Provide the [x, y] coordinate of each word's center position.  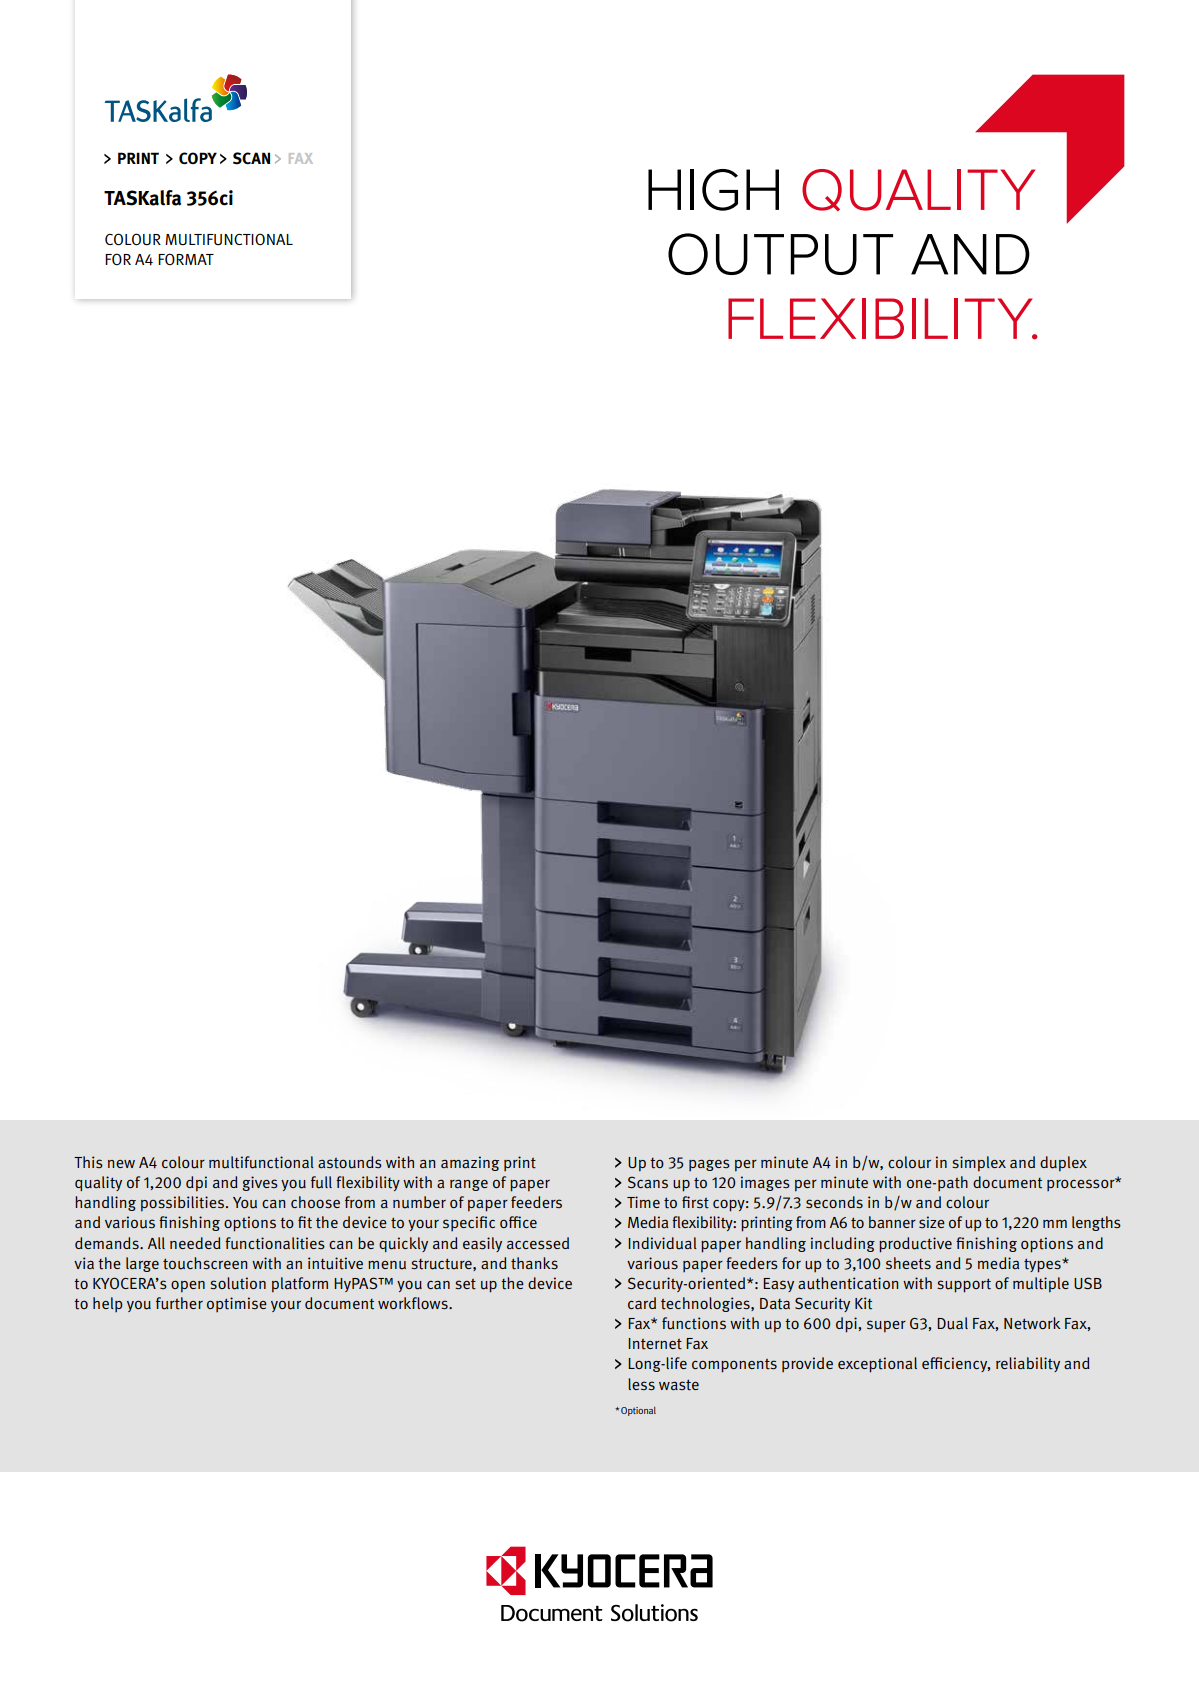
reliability [1028, 1364]
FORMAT [186, 259]
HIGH [713, 190]
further [179, 1303]
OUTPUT [780, 254]
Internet [655, 1344]
